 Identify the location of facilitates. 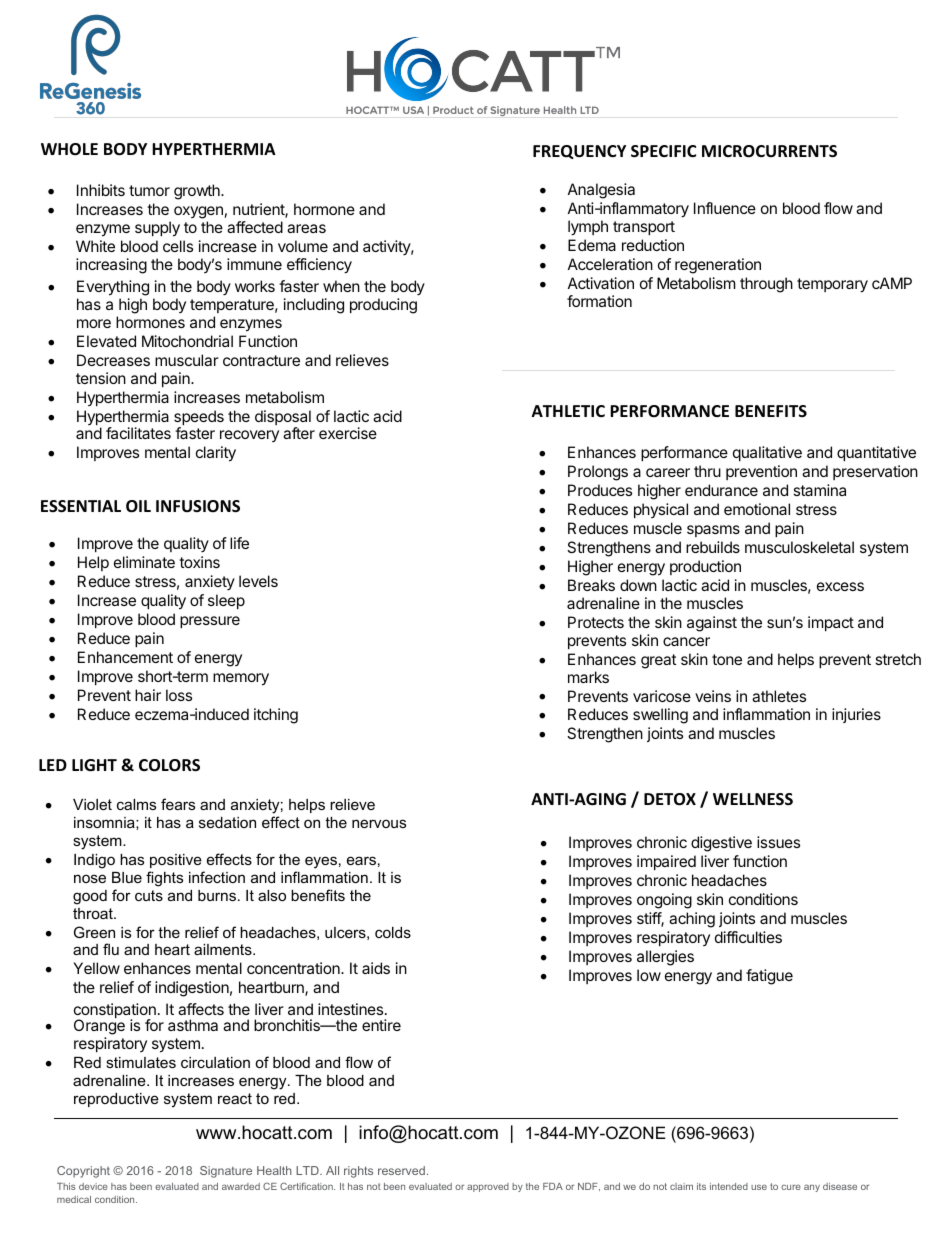
(138, 433).
